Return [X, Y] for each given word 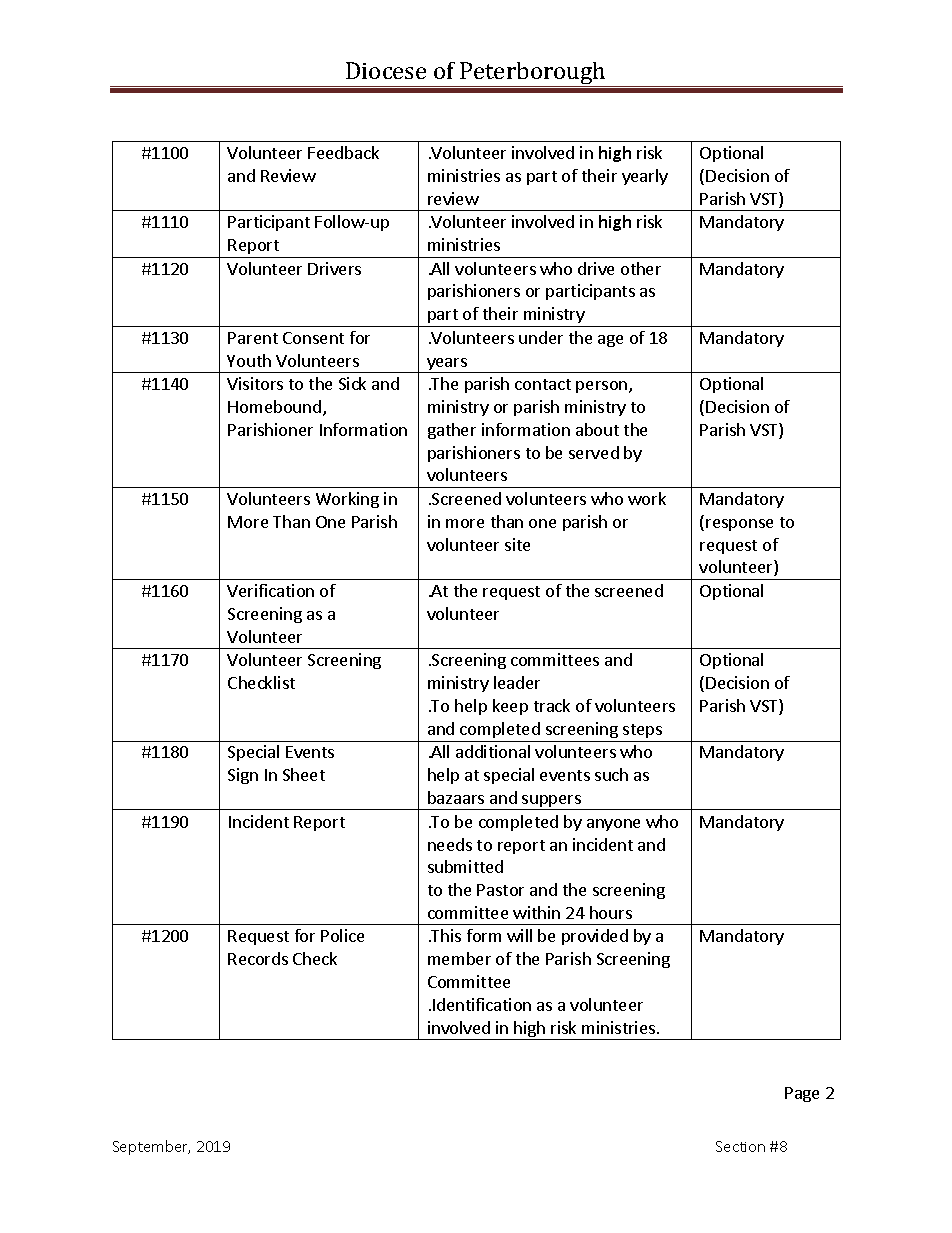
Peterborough [533, 74]
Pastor [500, 890]
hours [611, 912]
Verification [270, 590]
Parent [253, 338]
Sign [243, 776]
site [517, 544]
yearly [645, 177]
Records [258, 958]
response [739, 525]
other [641, 268]
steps [642, 731]
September [151, 1147]
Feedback [343, 152]
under [541, 337]
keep [510, 707]
